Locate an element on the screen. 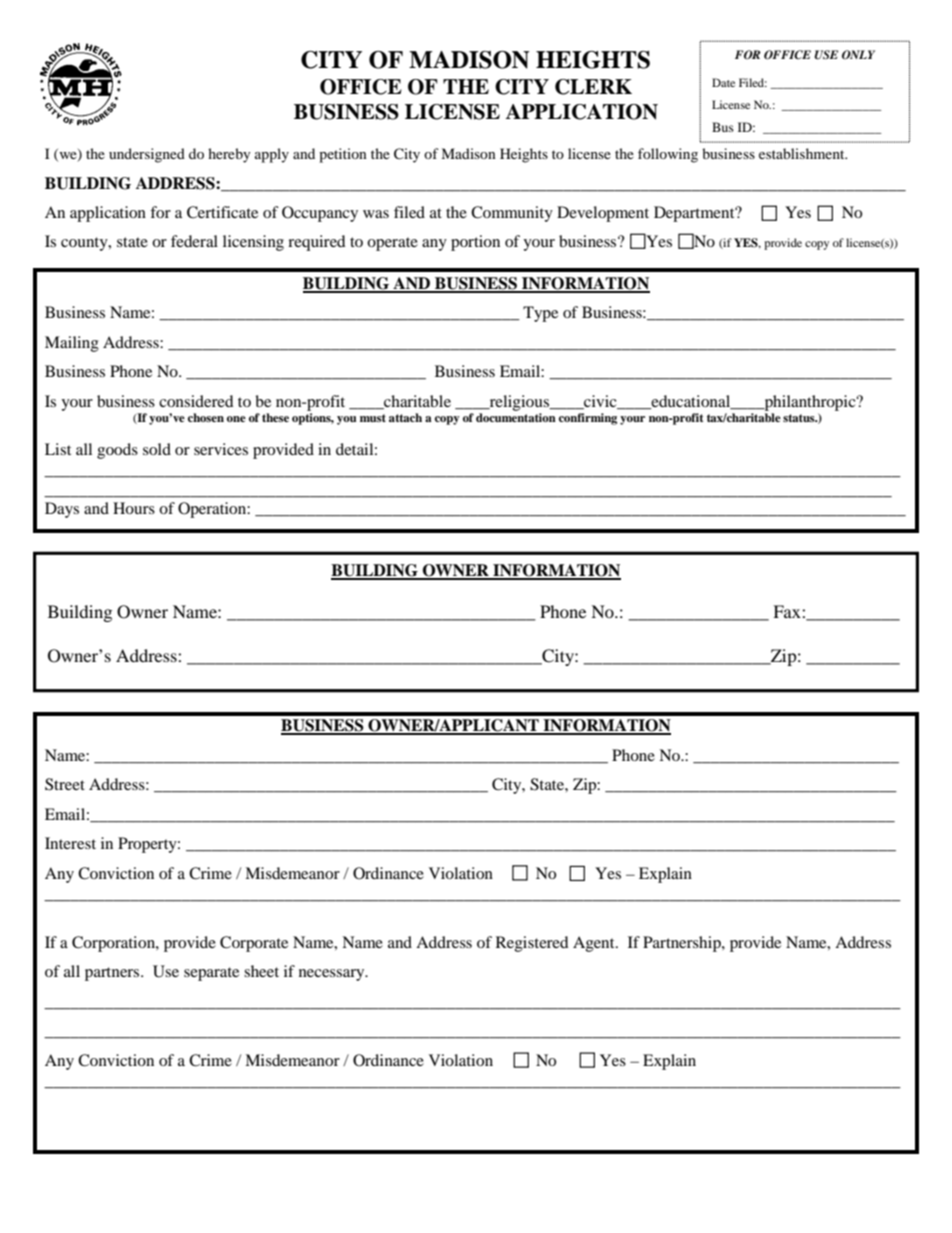  attach is located at coordinates (405, 417).
